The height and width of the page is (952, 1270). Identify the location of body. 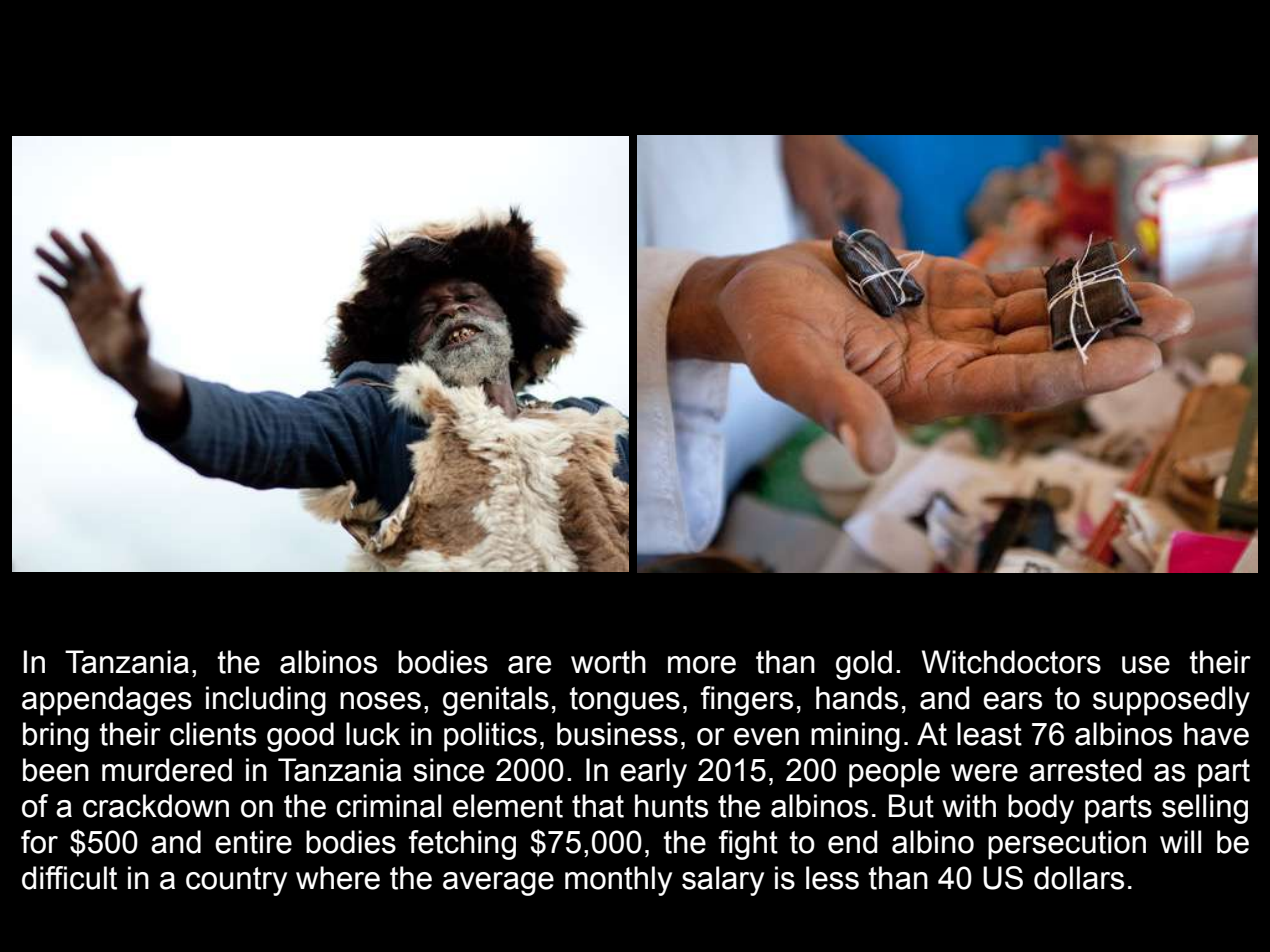
(1041, 809).
